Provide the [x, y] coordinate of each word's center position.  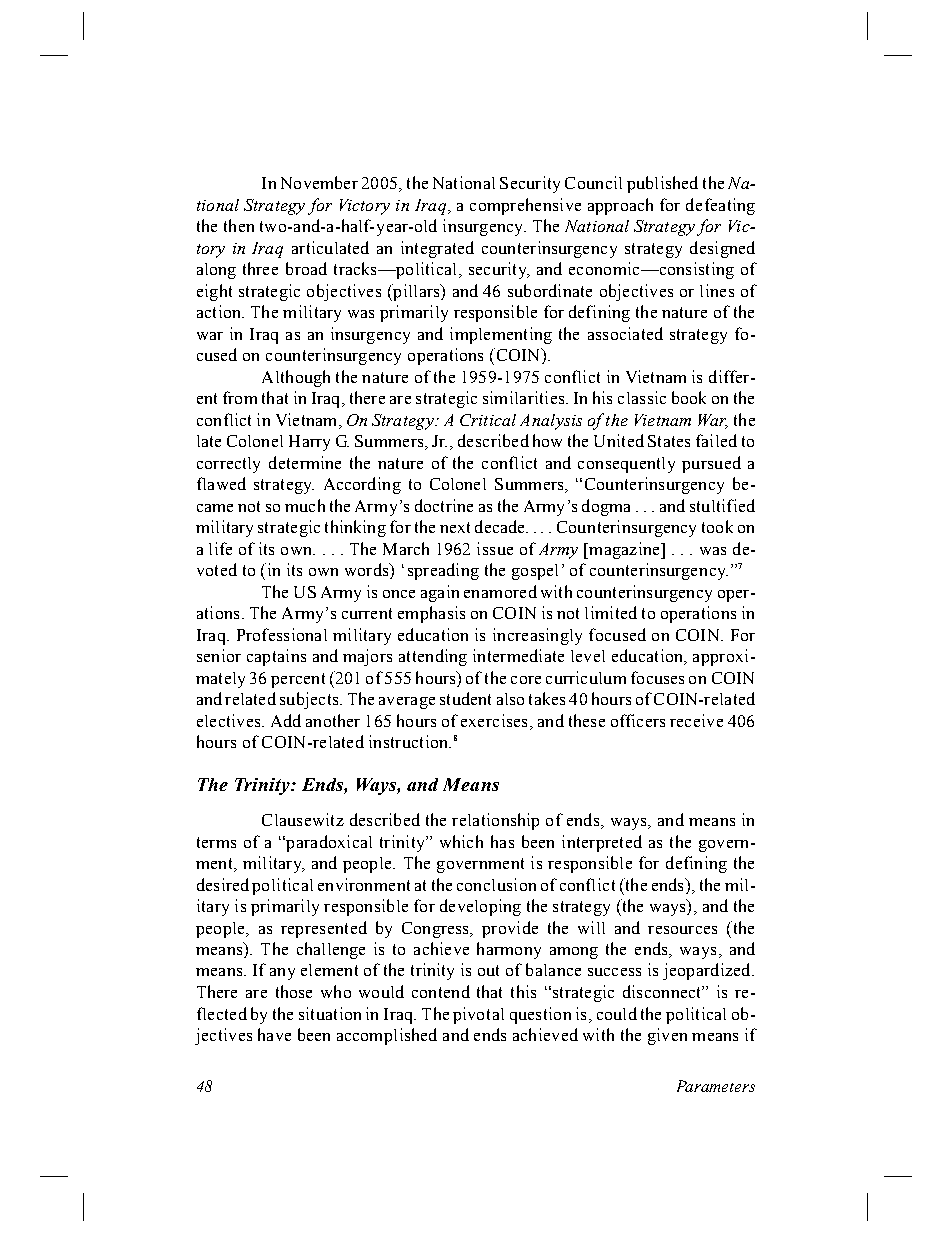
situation [330, 1013]
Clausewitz [303, 819]
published [662, 184]
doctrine [444, 505]
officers [638, 720]
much [305, 505]
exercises [494, 720]
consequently [626, 465]
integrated [437, 249]
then [239, 225]
